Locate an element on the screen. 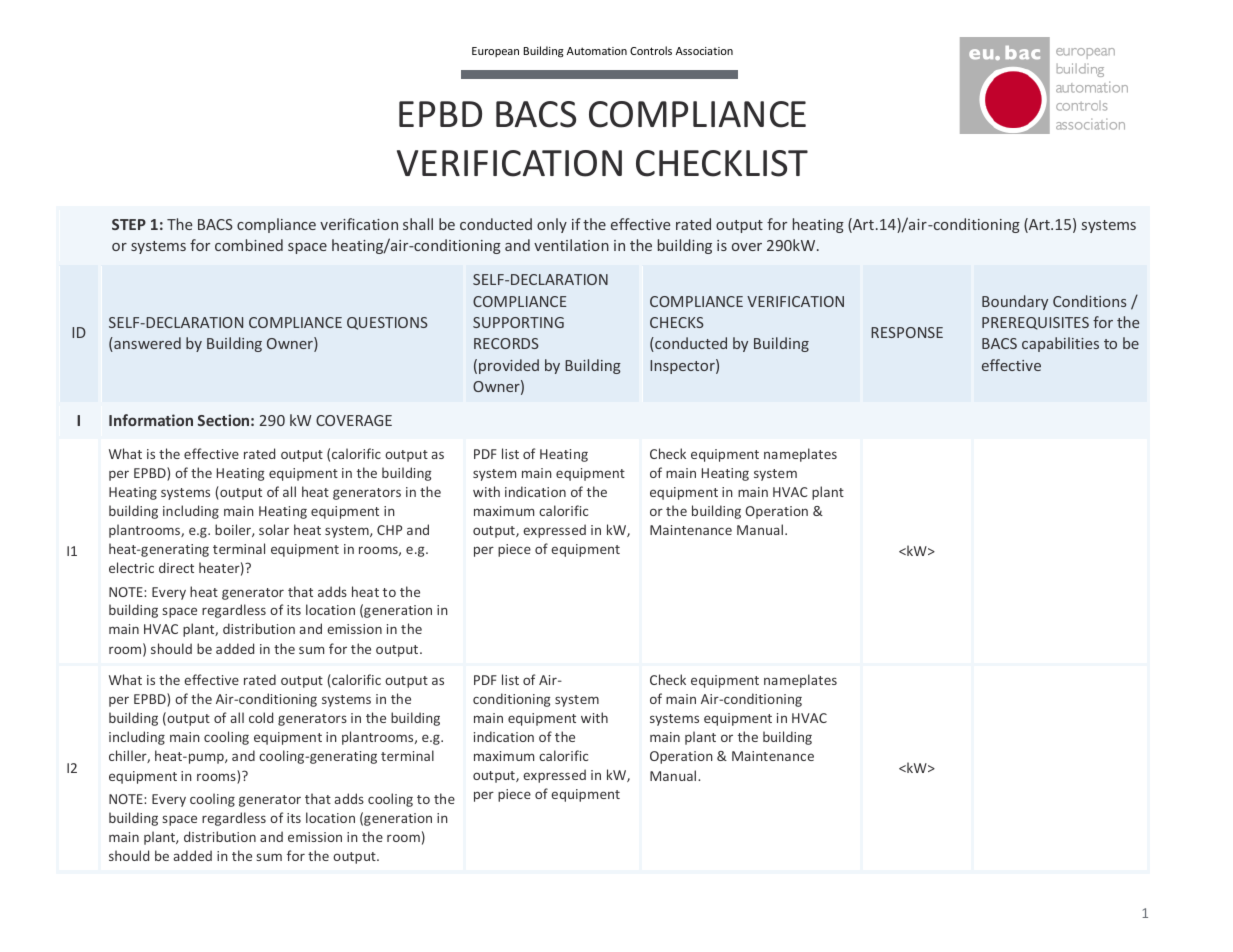  cold is located at coordinates (261, 717).
